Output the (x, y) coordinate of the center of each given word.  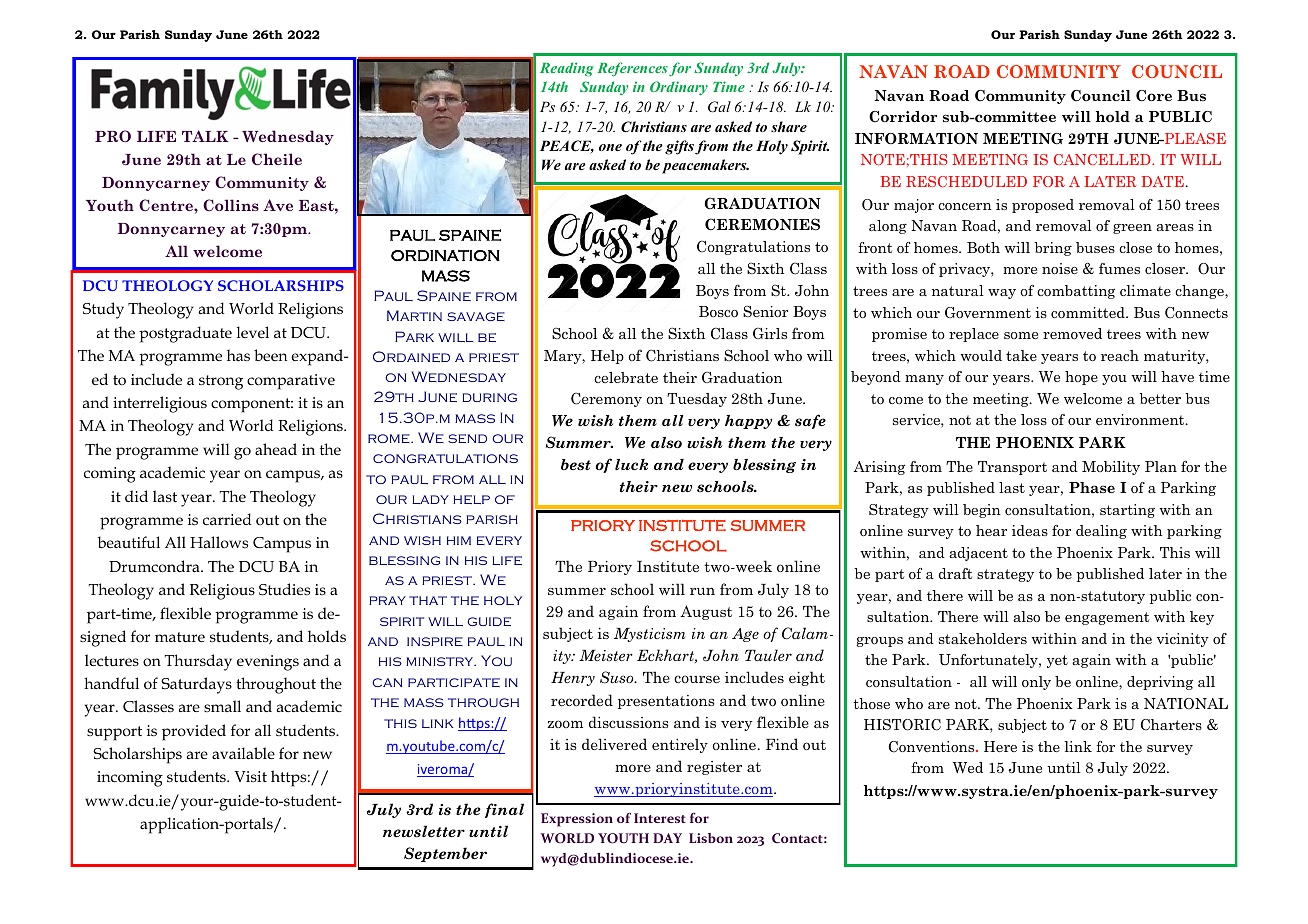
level (253, 332)
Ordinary (679, 88)
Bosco (718, 311)
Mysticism (649, 635)
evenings (268, 663)
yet (1057, 661)
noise (1060, 268)
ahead (276, 449)
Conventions (933, 747)
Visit (250, 776)
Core (1154, 96)
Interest (660, 818)
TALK (205, 136)
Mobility (1111, 468)
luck (631, 464)
